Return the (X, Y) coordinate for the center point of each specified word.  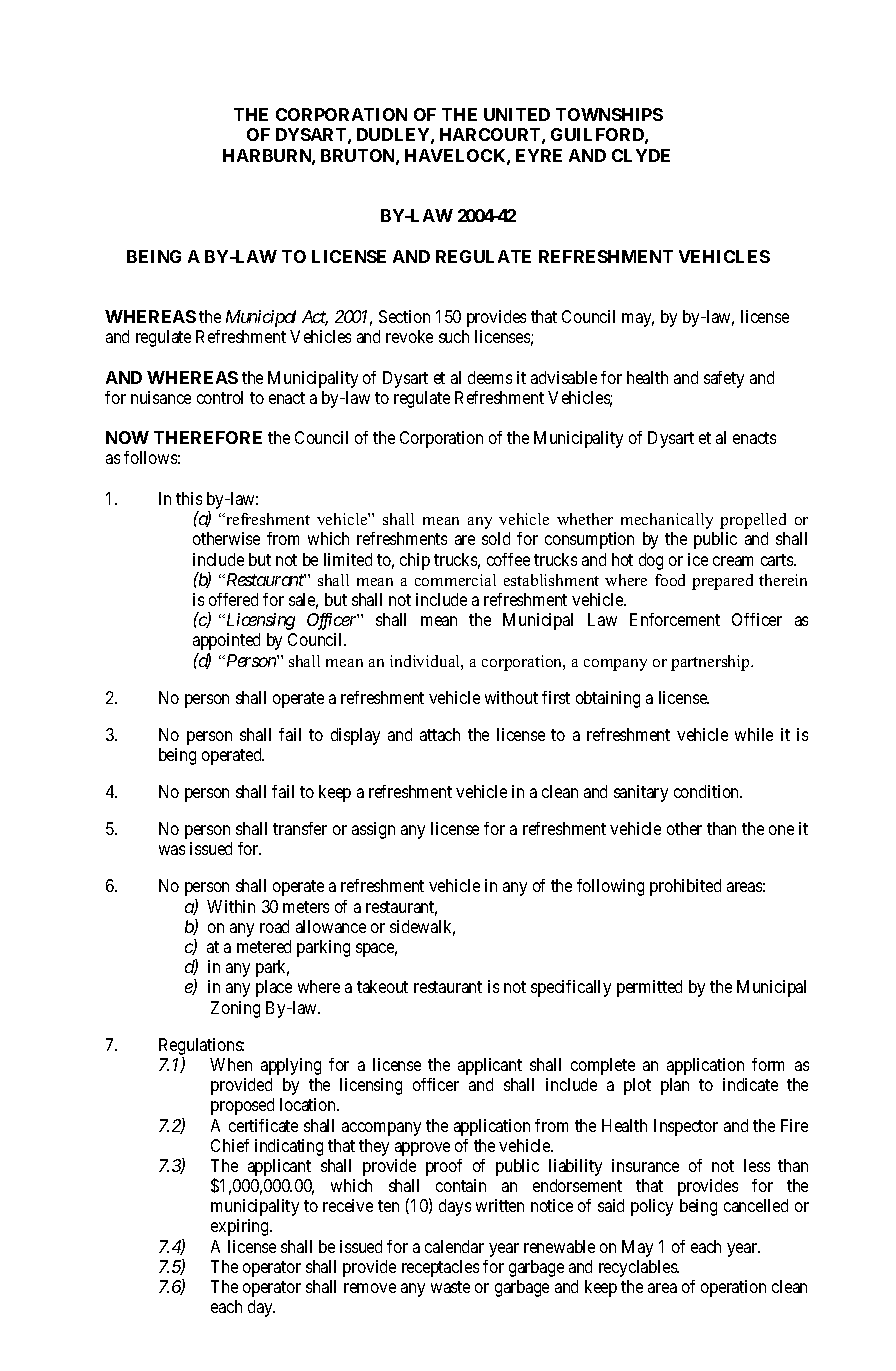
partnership (711, 663)
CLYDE (641, 155)
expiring (241, 1227)
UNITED (517, 114)
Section (404, 316)
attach (440, 734)
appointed (226, 641)
